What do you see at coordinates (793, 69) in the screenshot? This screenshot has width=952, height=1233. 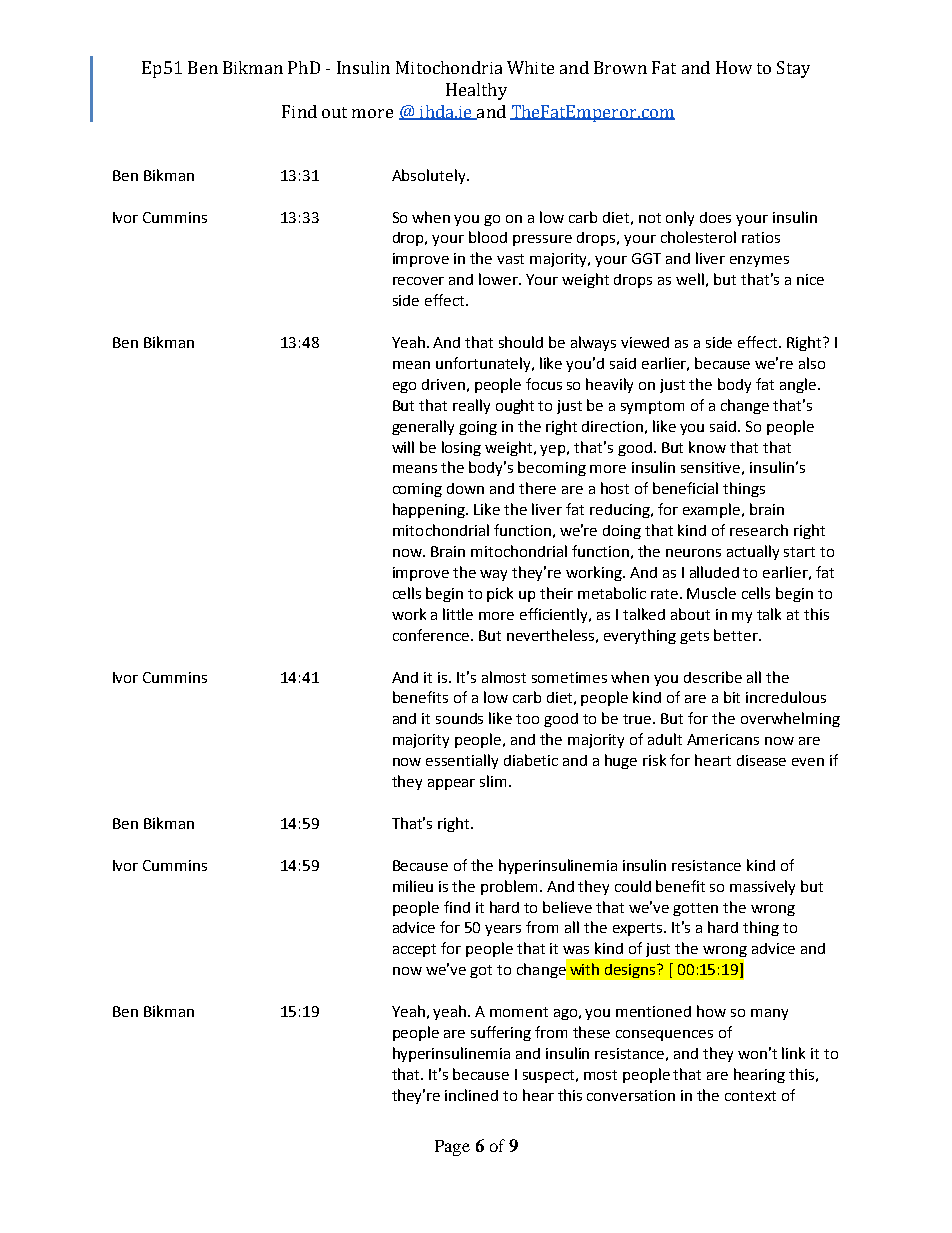 I see `Stay` at bounding box center [793, 69].
